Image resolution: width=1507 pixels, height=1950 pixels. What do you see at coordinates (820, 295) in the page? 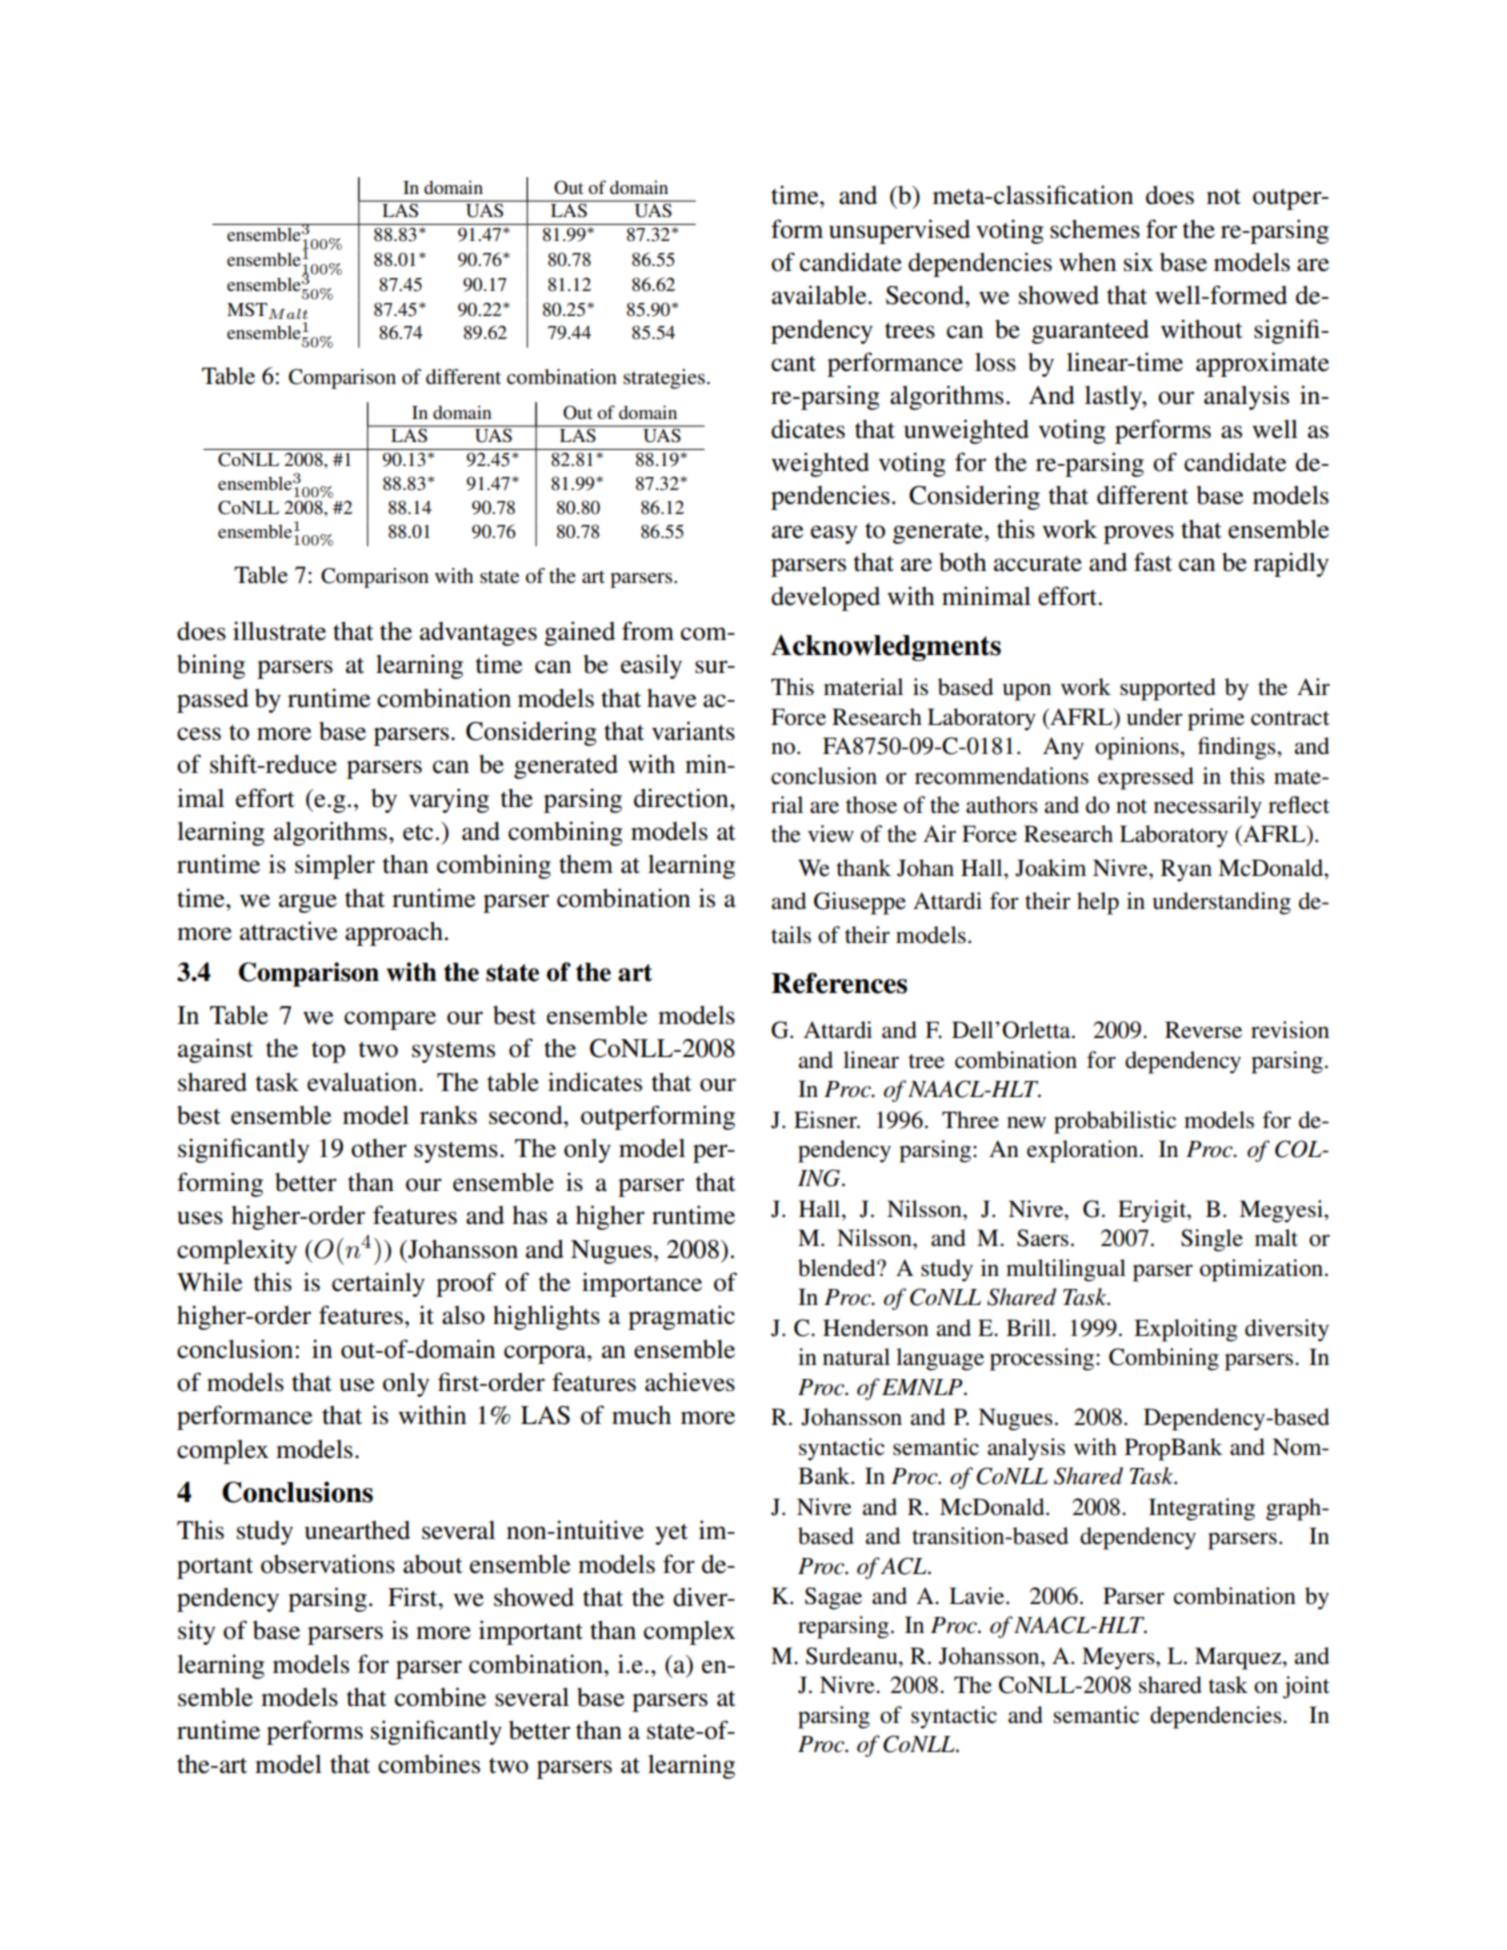
I see `available` at bounding box center [820, 295].
